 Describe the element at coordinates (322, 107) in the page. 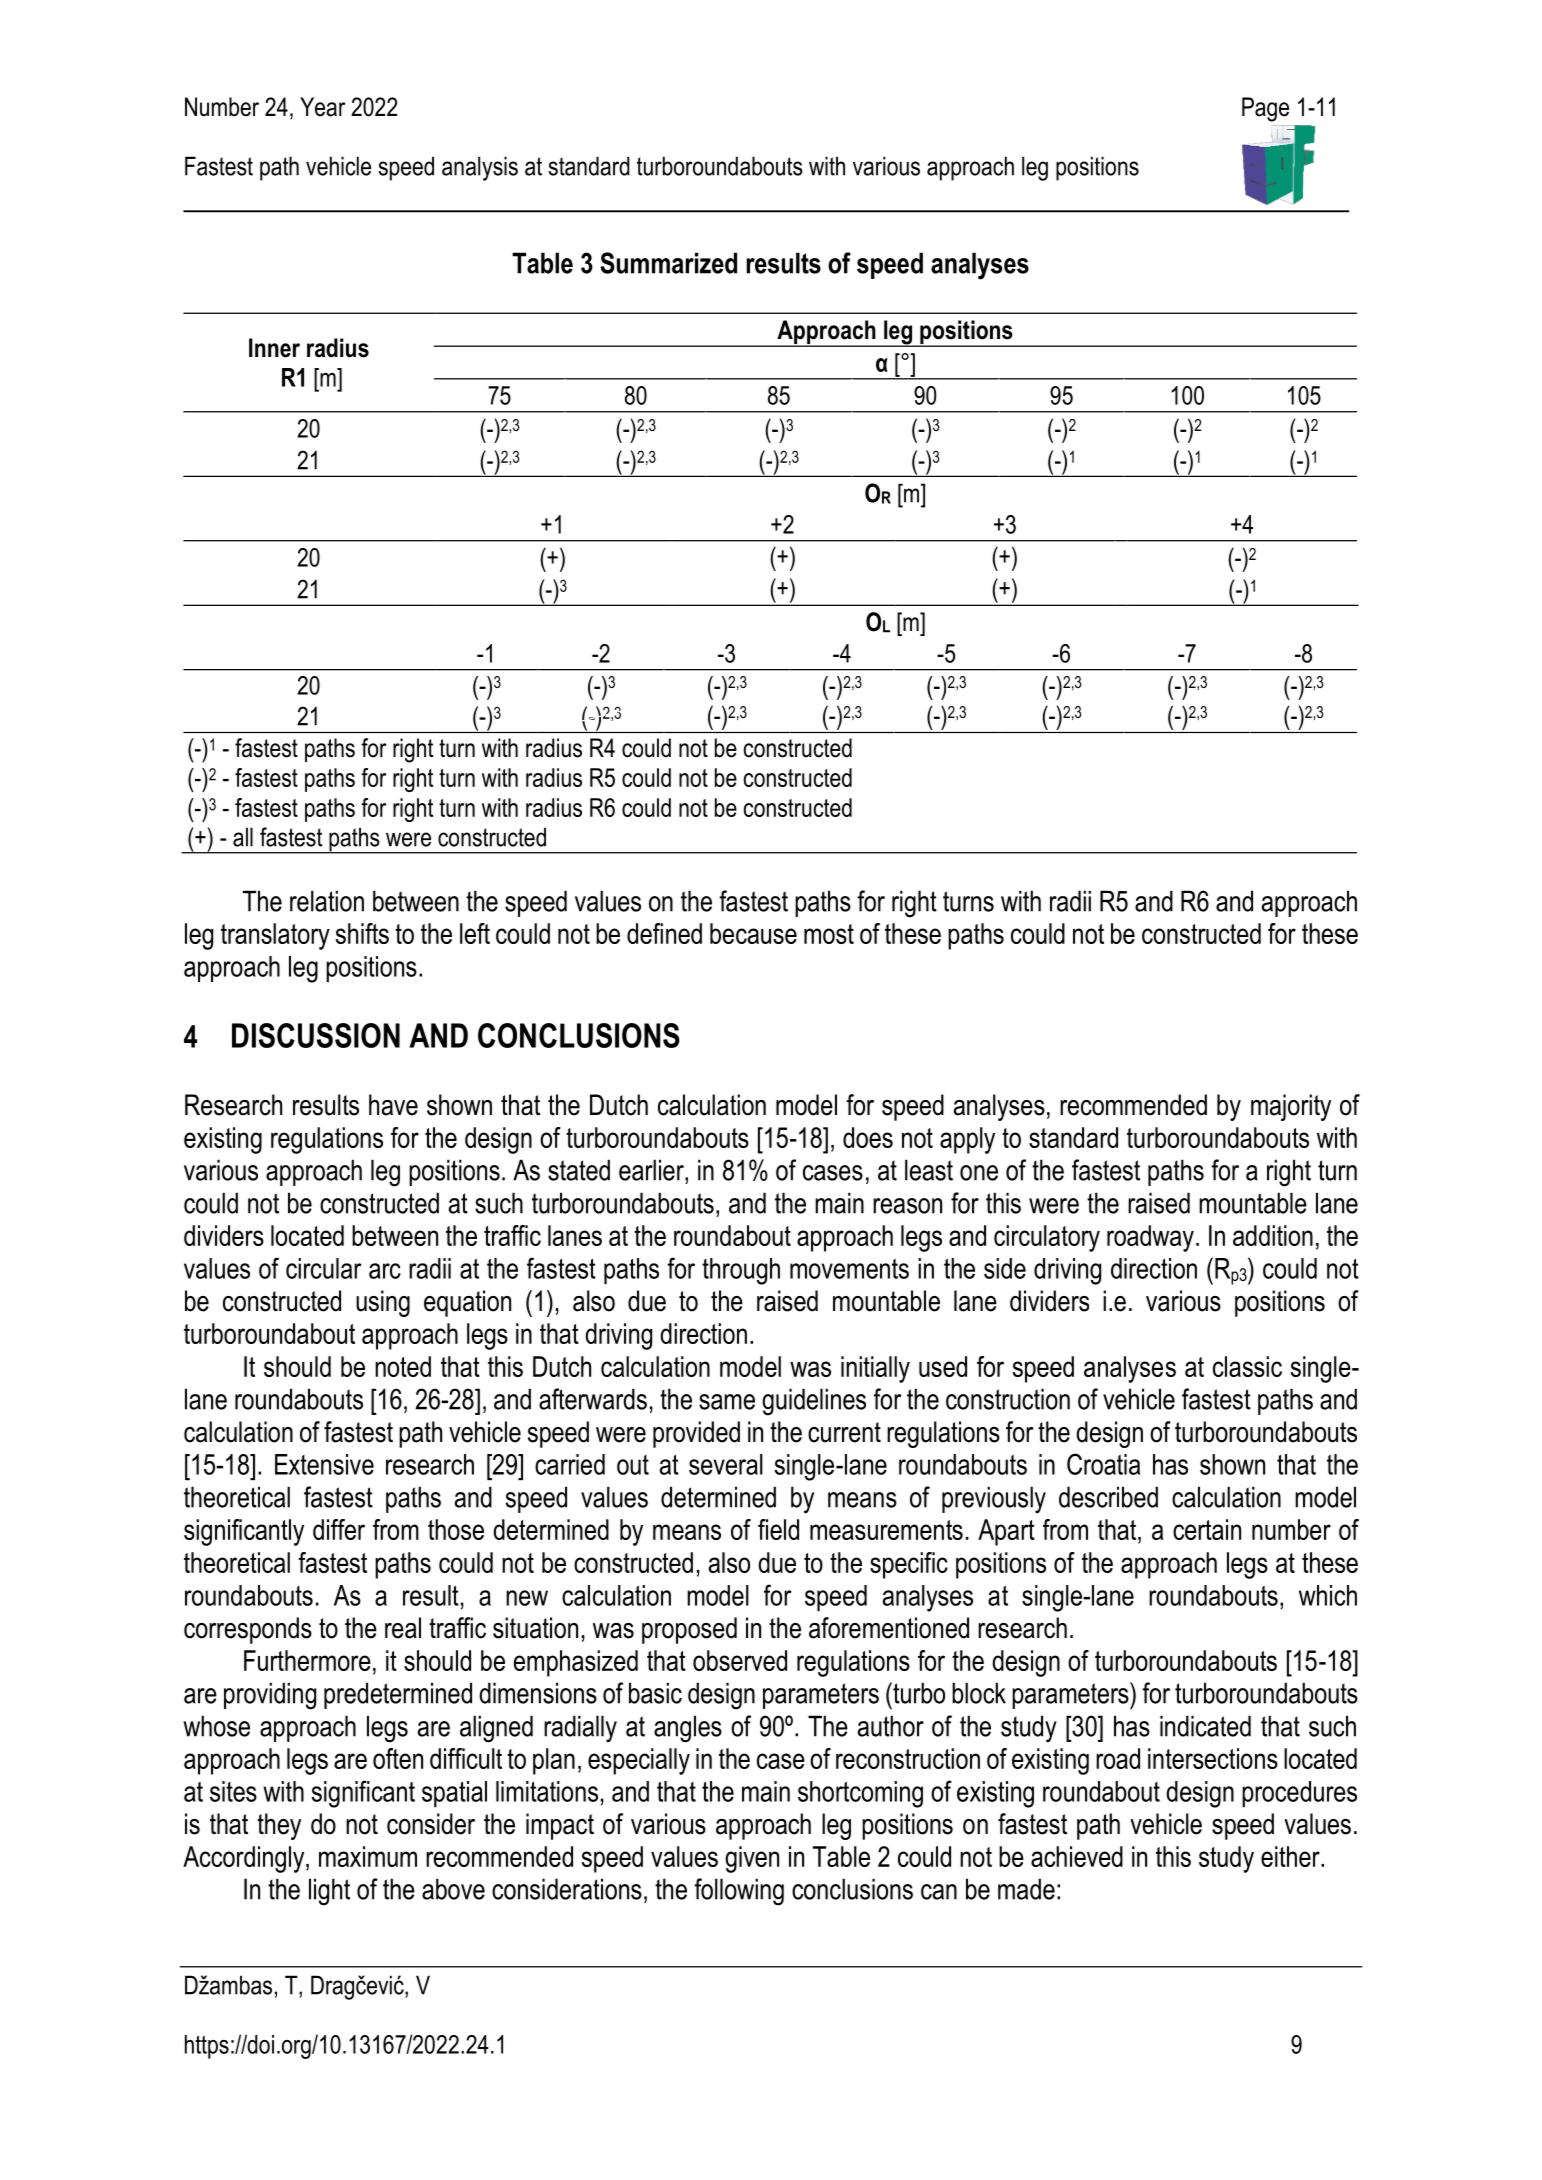

I see `Year` at that location.
